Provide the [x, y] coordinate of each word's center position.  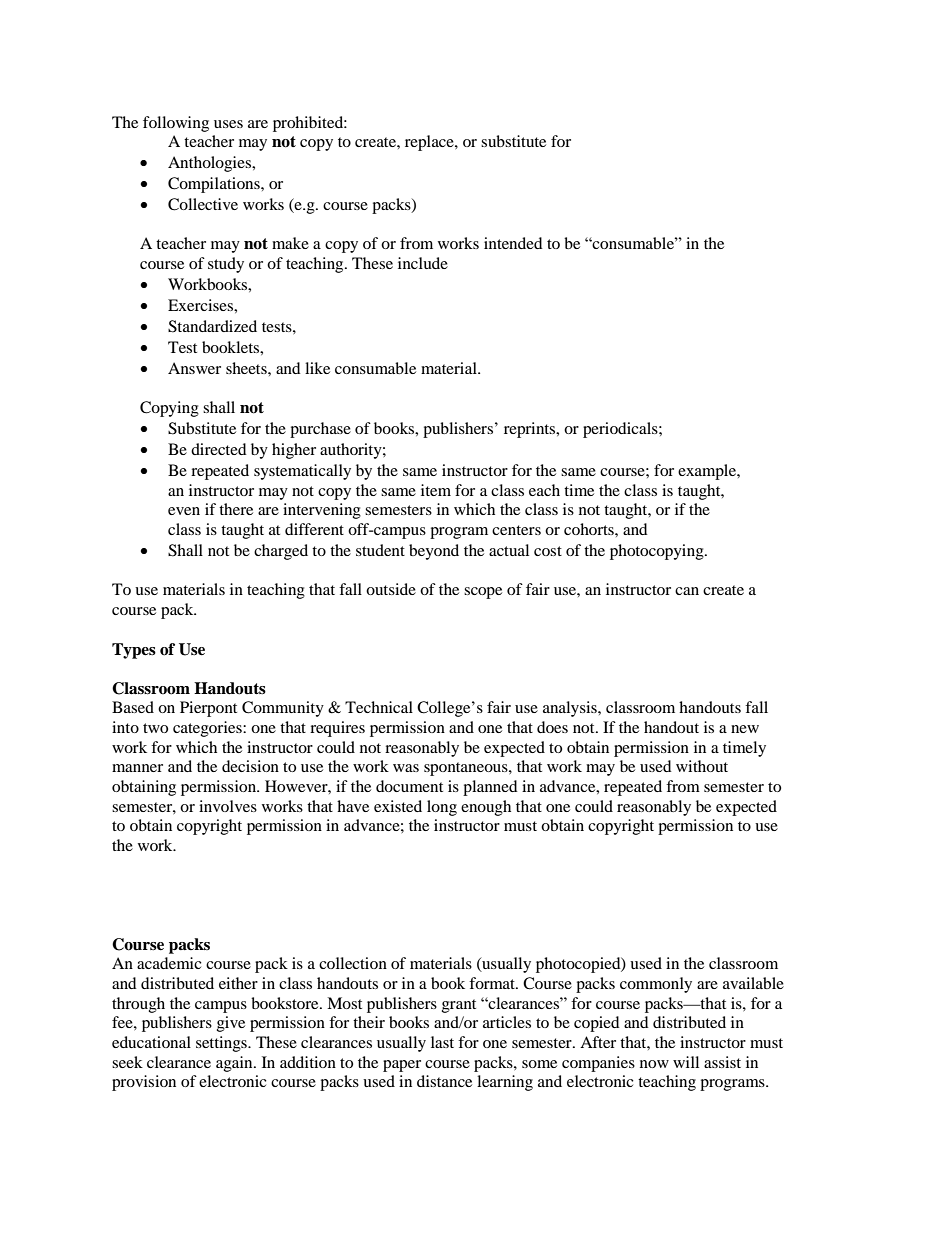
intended [513, 243]
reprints [531, 430]
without [702, 766]
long [442, 808]
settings [222, 1044]
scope [483, 593]
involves [228, 806]
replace [430, 143]
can [687, 591]
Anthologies [211, 164]
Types [134, 651]
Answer [194, 368]
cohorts [590, 529]
